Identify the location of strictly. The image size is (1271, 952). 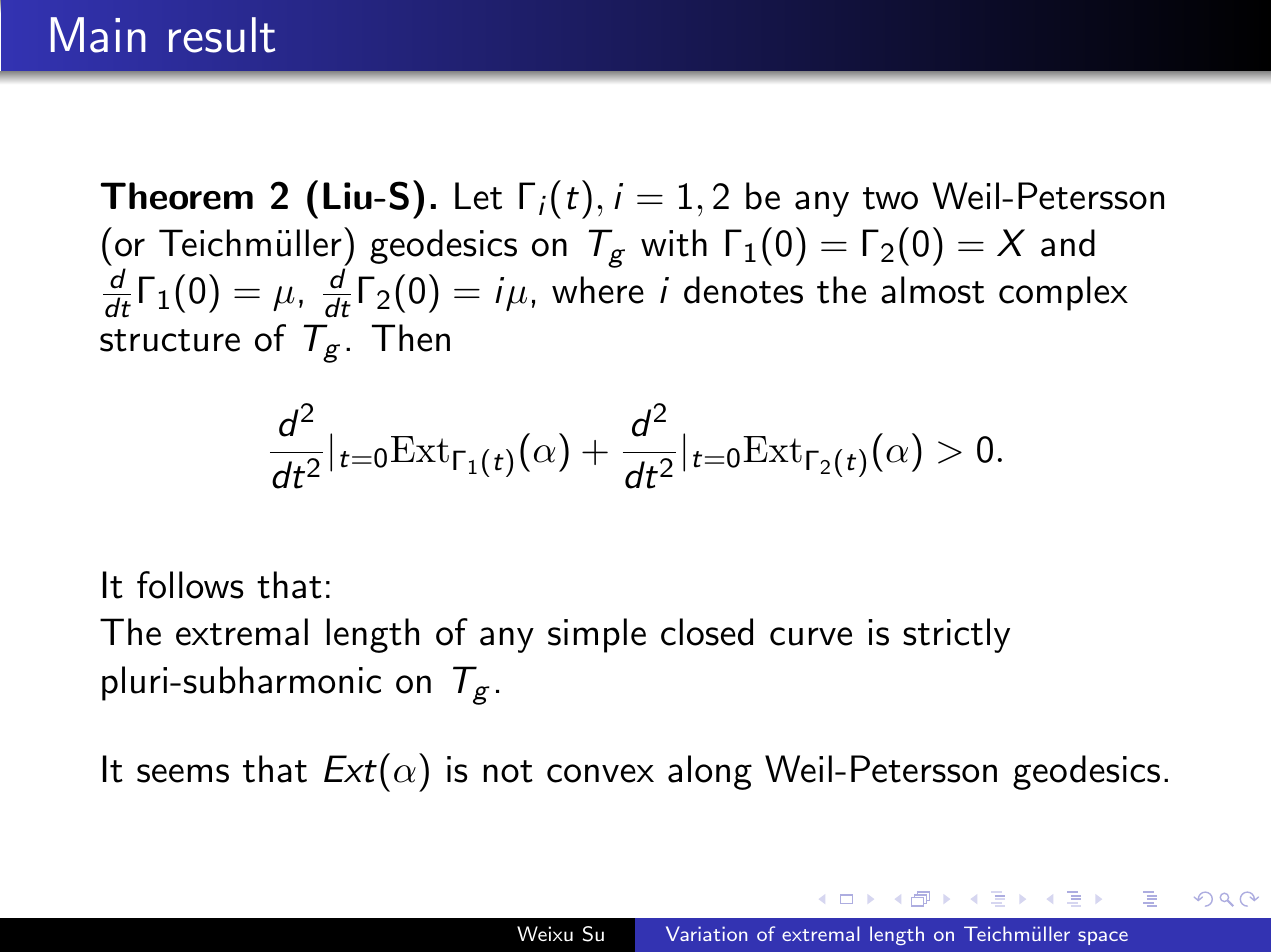
(956, 635).
